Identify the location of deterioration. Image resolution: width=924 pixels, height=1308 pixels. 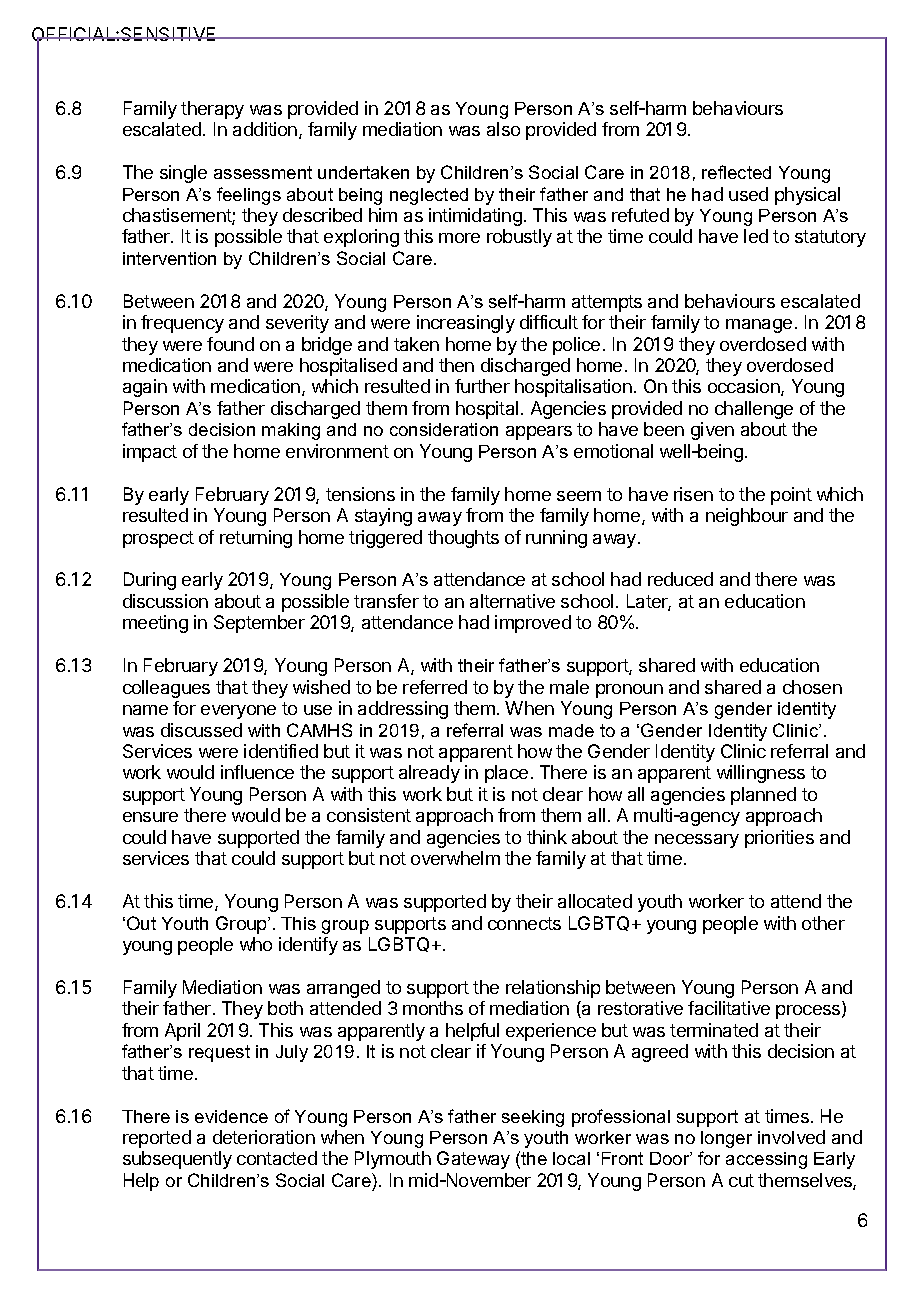
(264, 1137).
